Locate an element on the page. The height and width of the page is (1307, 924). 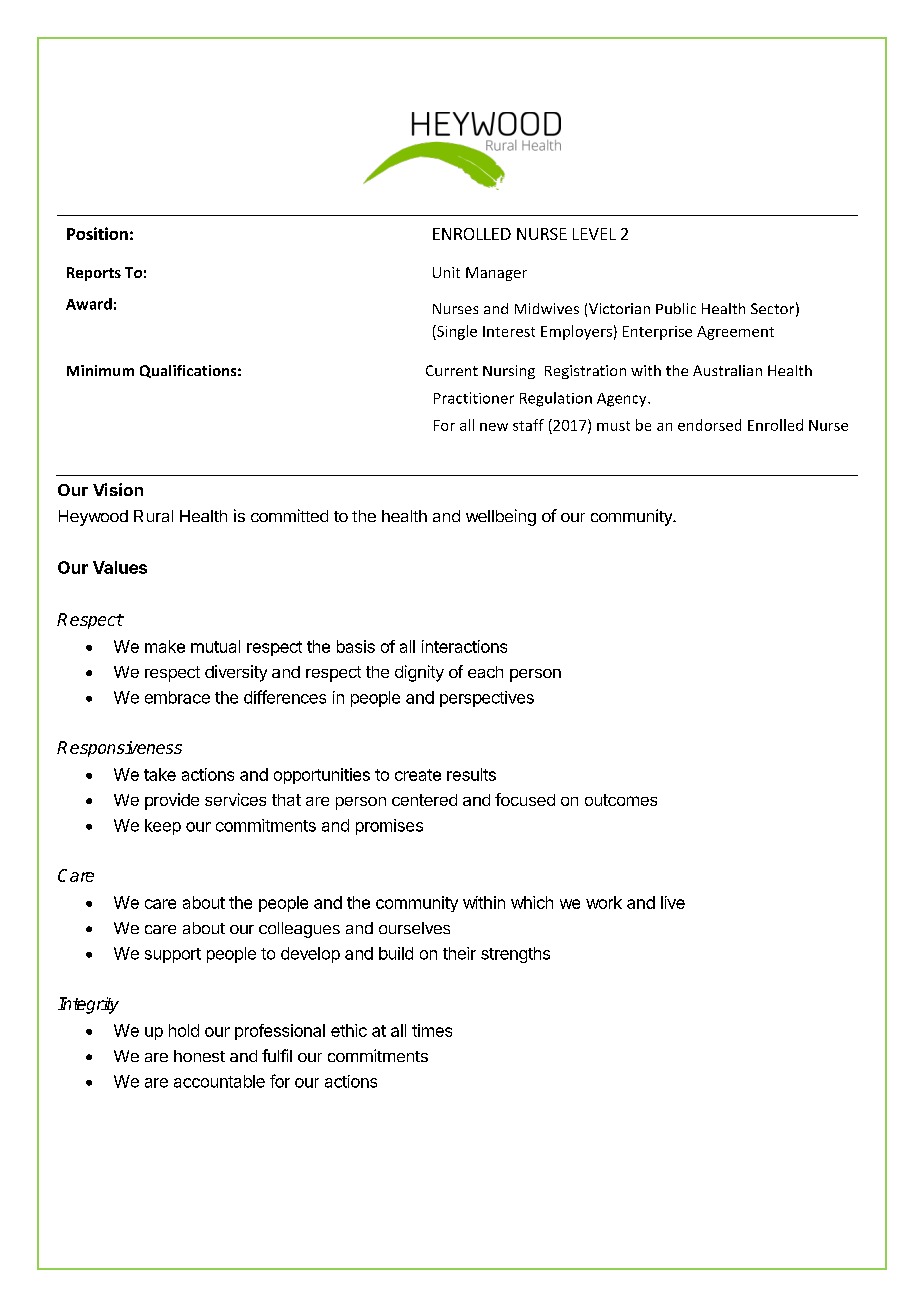
LEVEL is located at coordinates (594, 234).
